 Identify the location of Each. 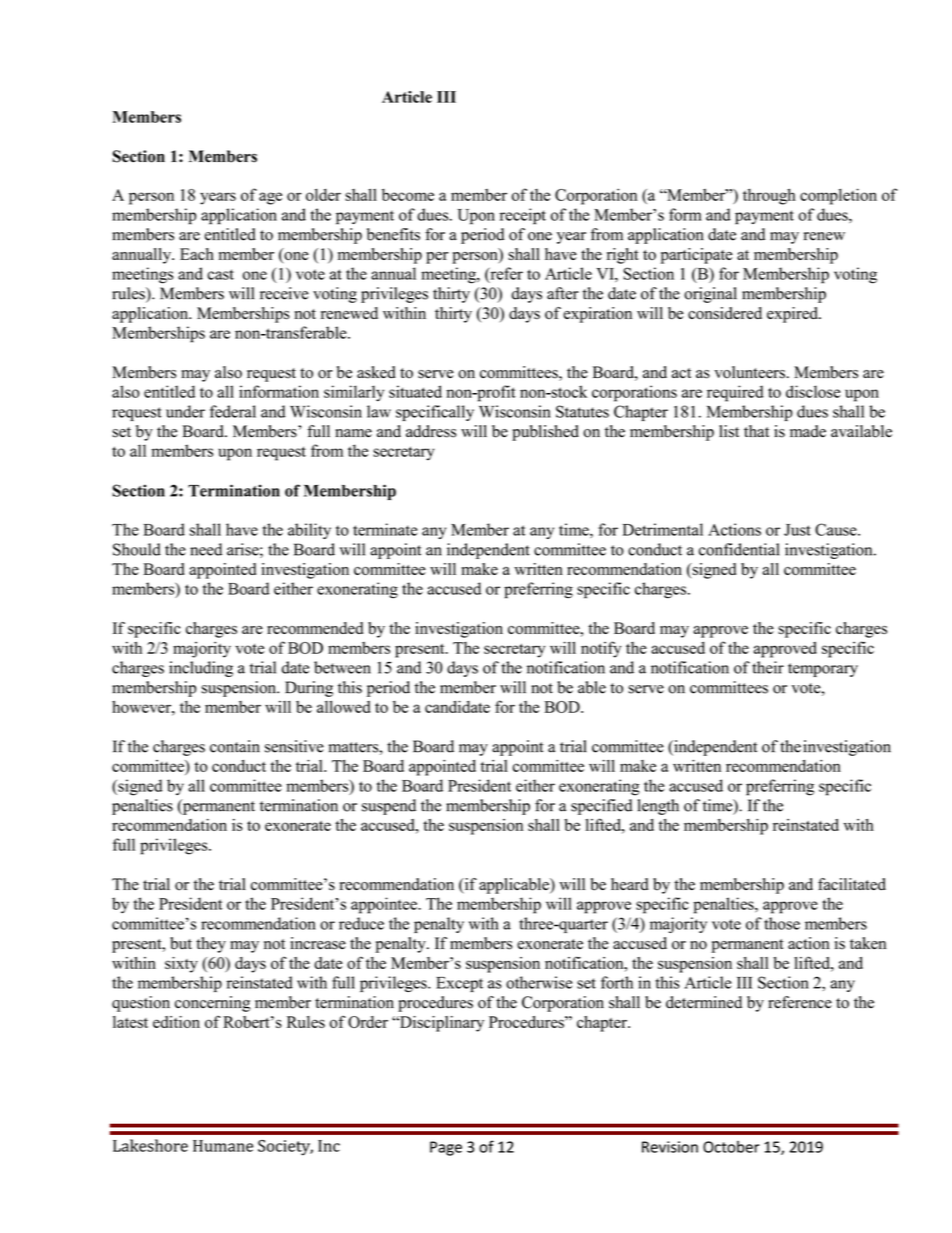
(197, 254).
